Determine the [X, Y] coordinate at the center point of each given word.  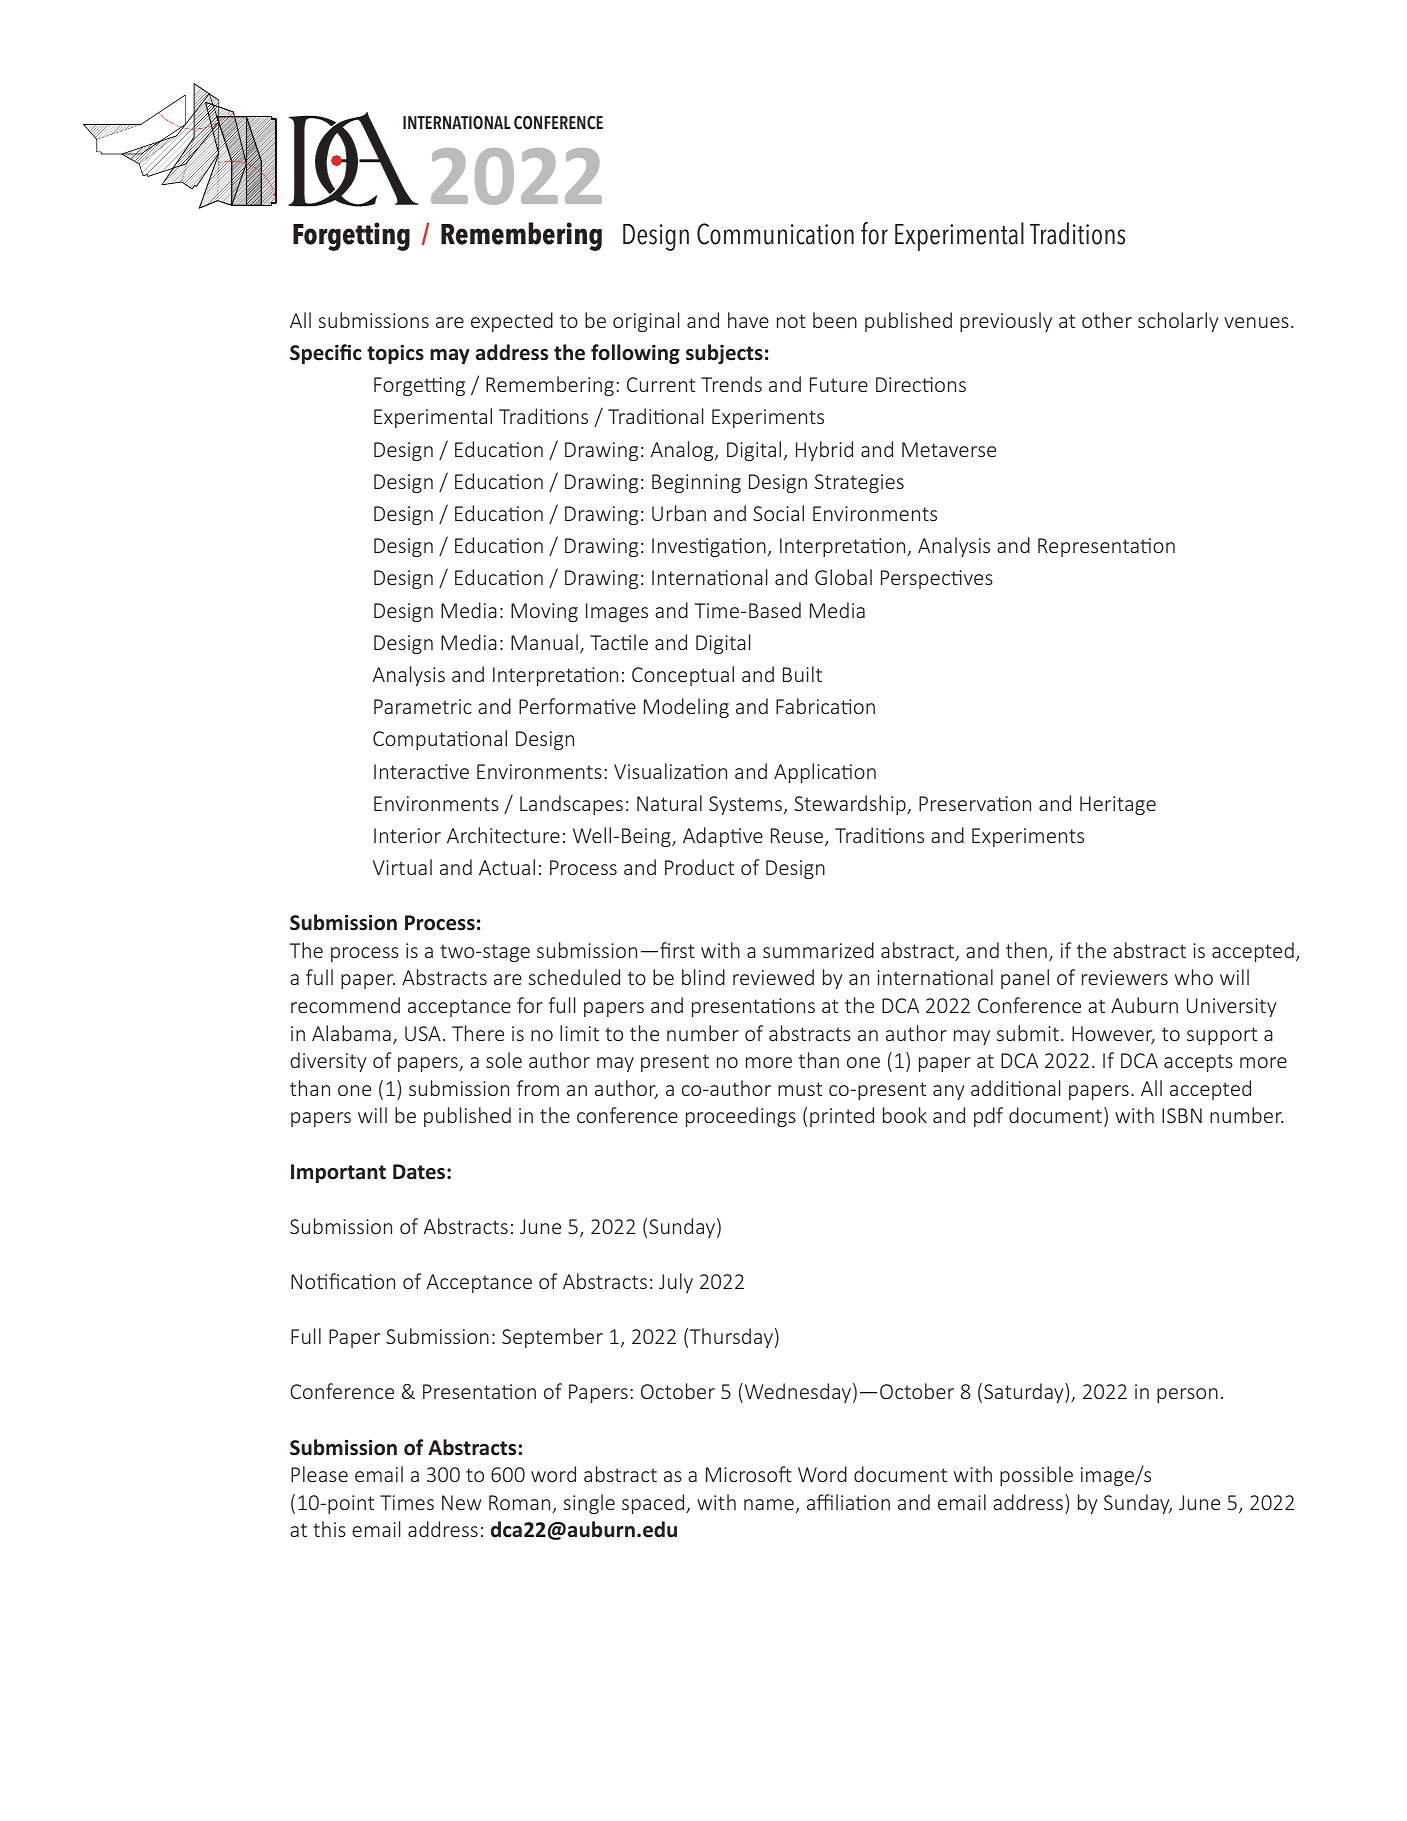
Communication [775, 234]
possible [1036, 1476]
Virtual [402, 867]
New [461, 1502]
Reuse [798, 837]
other [1107, 320]
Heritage [1118, 805]
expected [512, 322]
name [769, 1504]
